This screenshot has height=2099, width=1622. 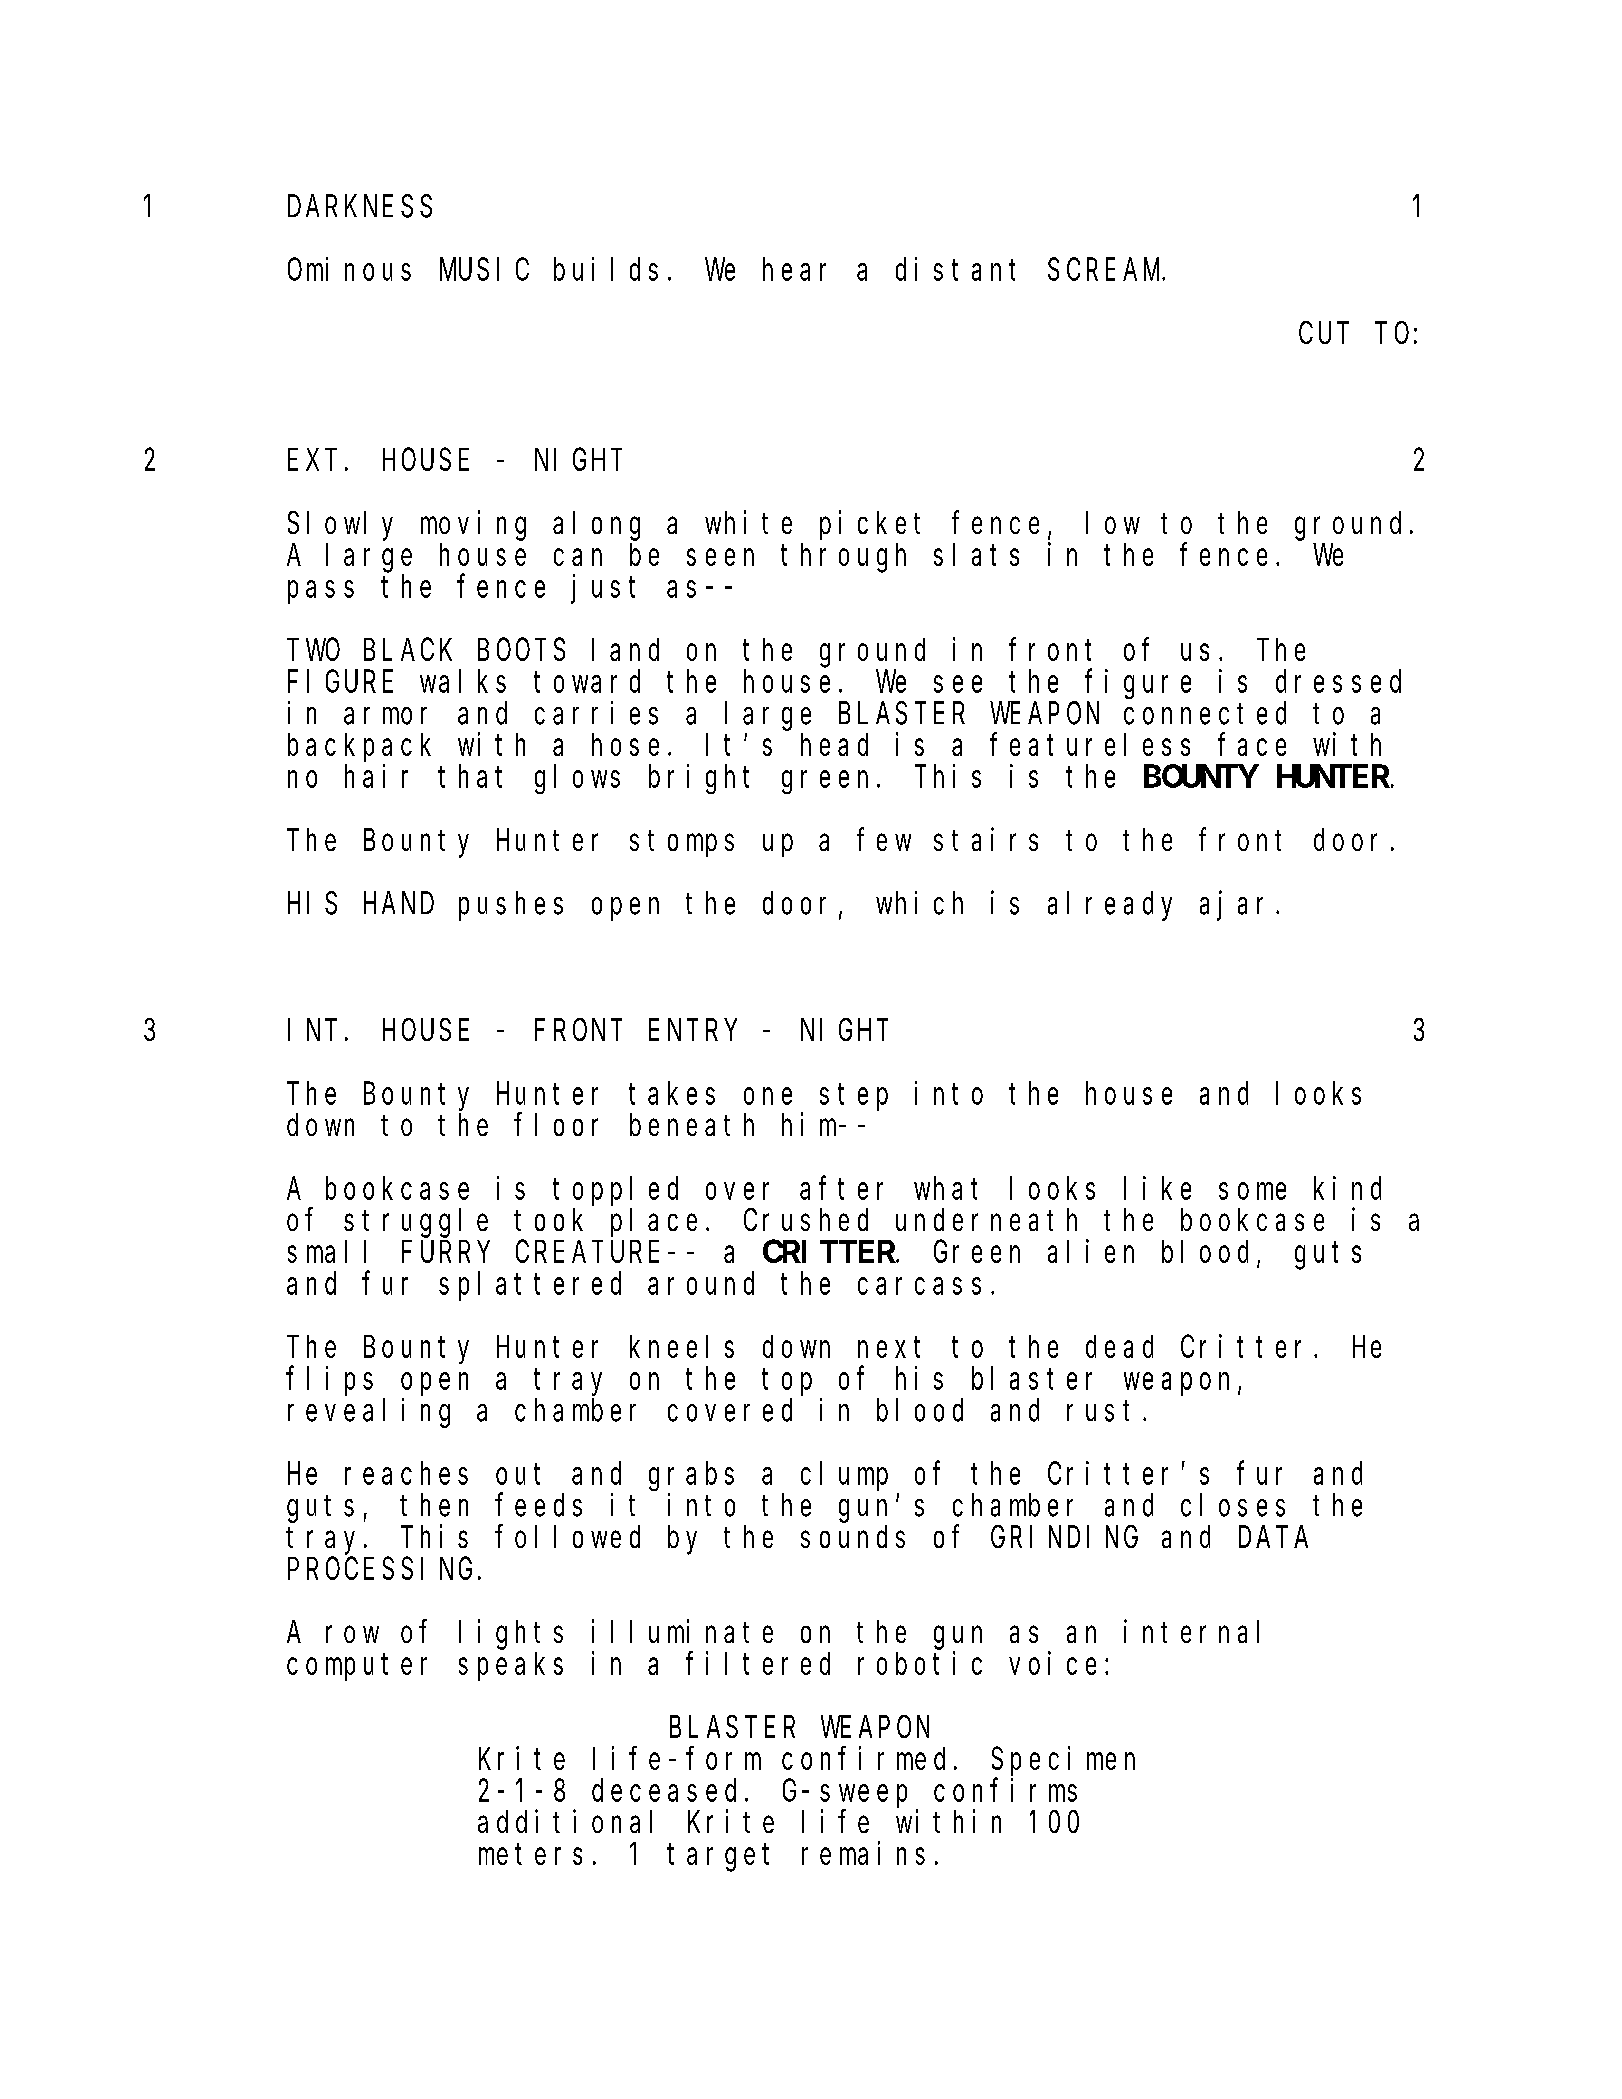 I want to click on step, so click(x=854, y=1097).
